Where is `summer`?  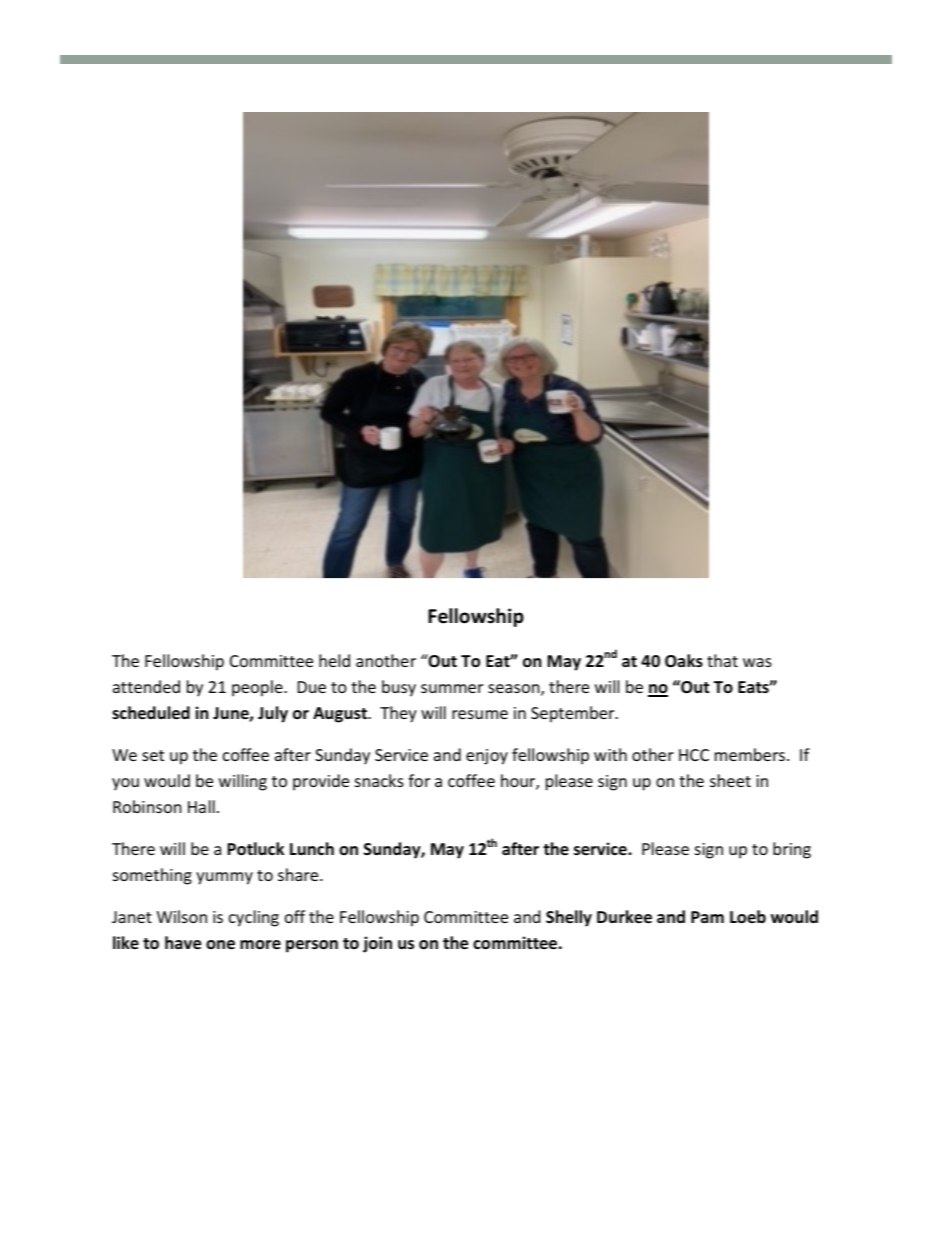
summer is located at coordinates (452, 688).
